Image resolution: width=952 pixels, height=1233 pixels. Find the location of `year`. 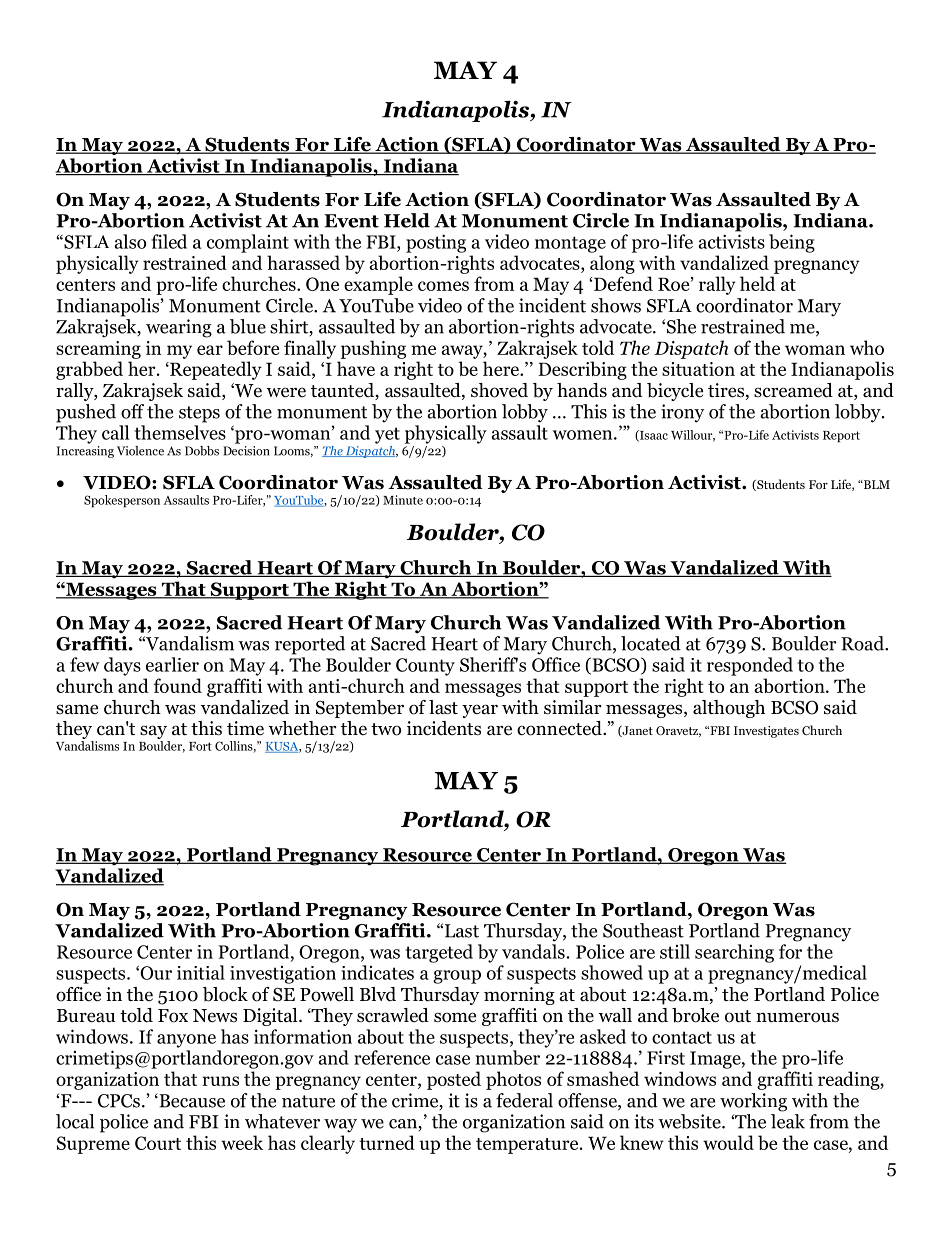

year is located at coordinates (480, 711).
